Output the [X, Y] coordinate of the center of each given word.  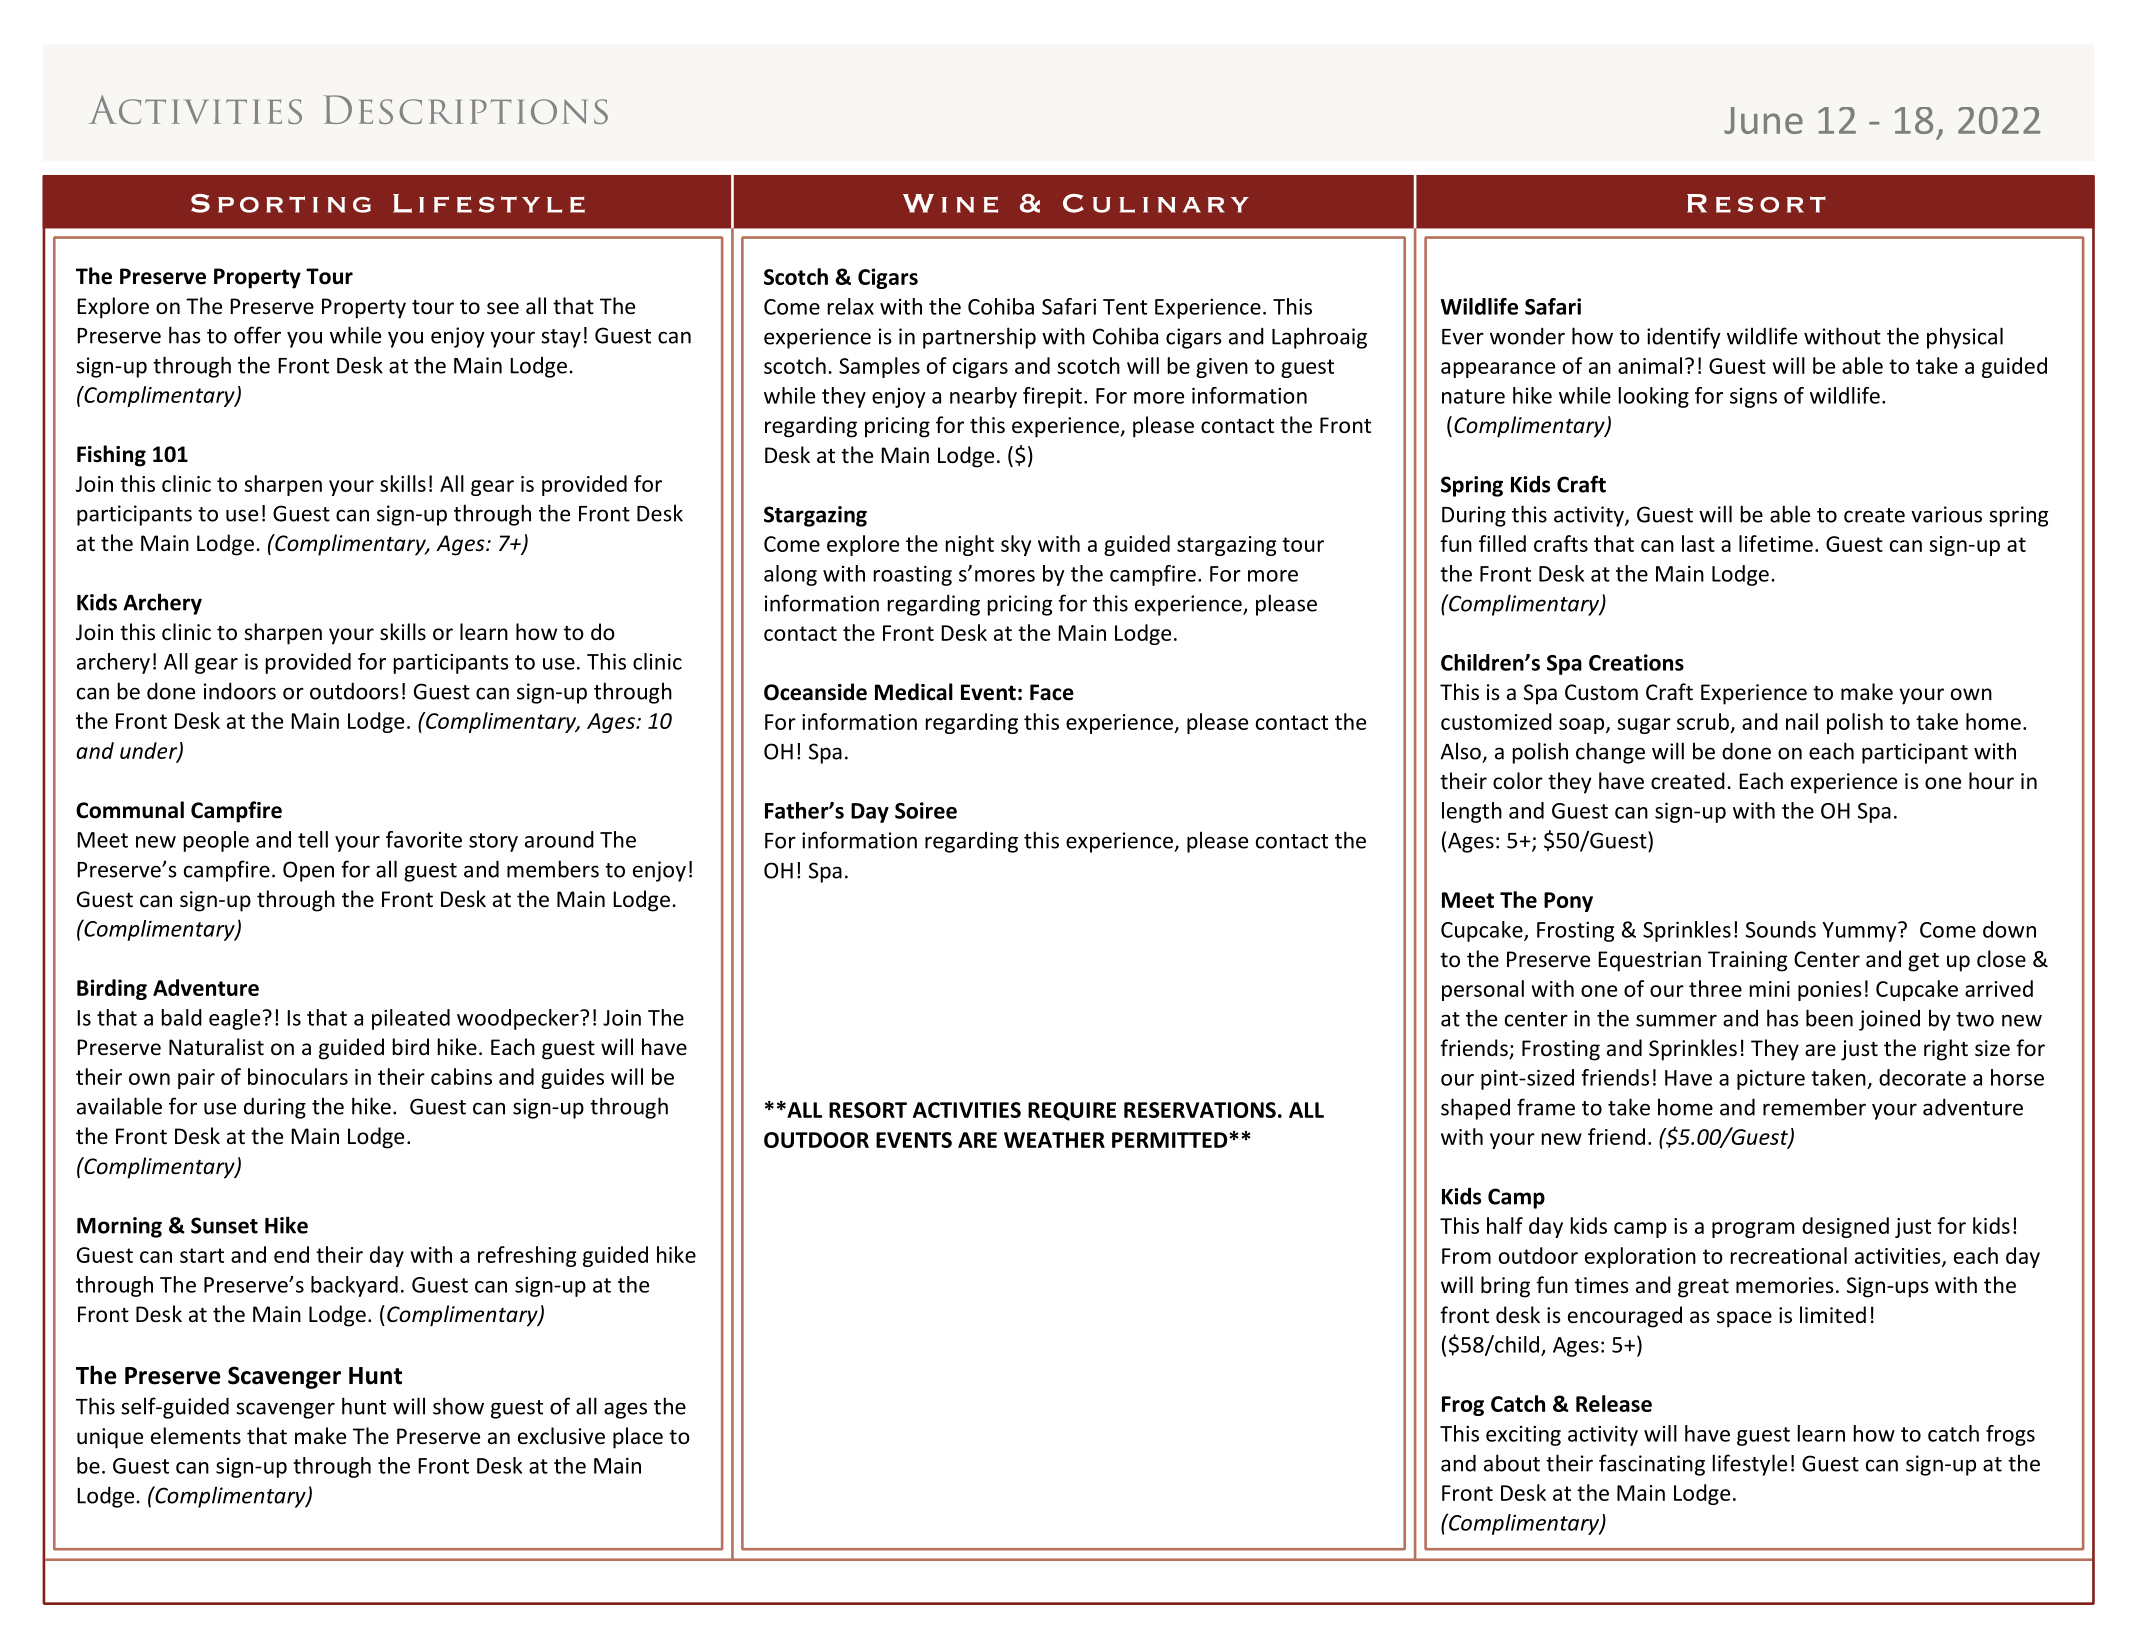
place [638, 1438]
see [503, 308]
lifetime [1776, 543]
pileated [411, 1019]
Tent [1125, 307]
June [1763, 120]
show [458, 1406]
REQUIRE [1072, 1111]
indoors [240, 691]
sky [1016, 545]
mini [1770, 989]
